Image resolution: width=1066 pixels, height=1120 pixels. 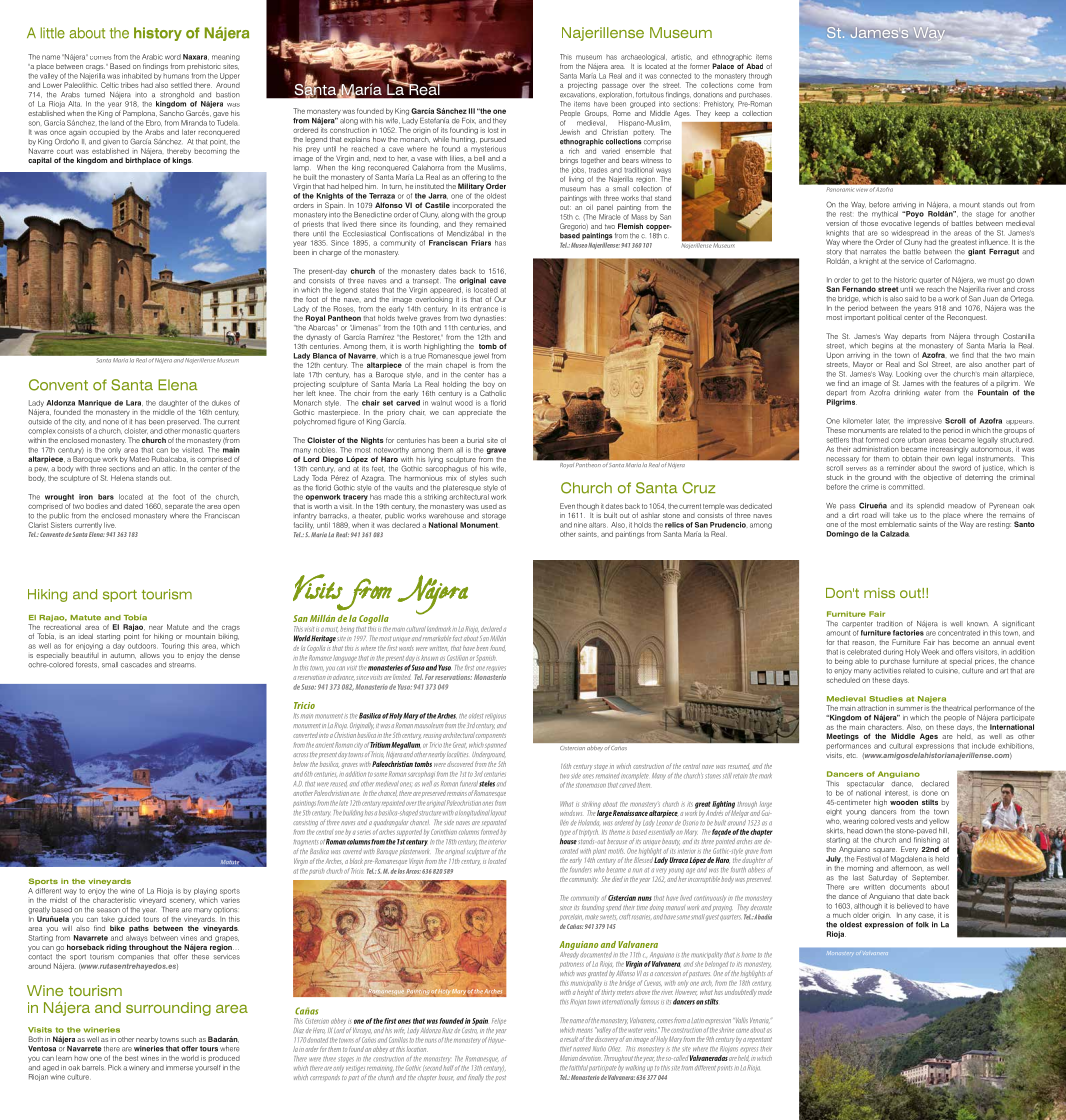 I want to click on excavations, so click(x=578, y=93).
